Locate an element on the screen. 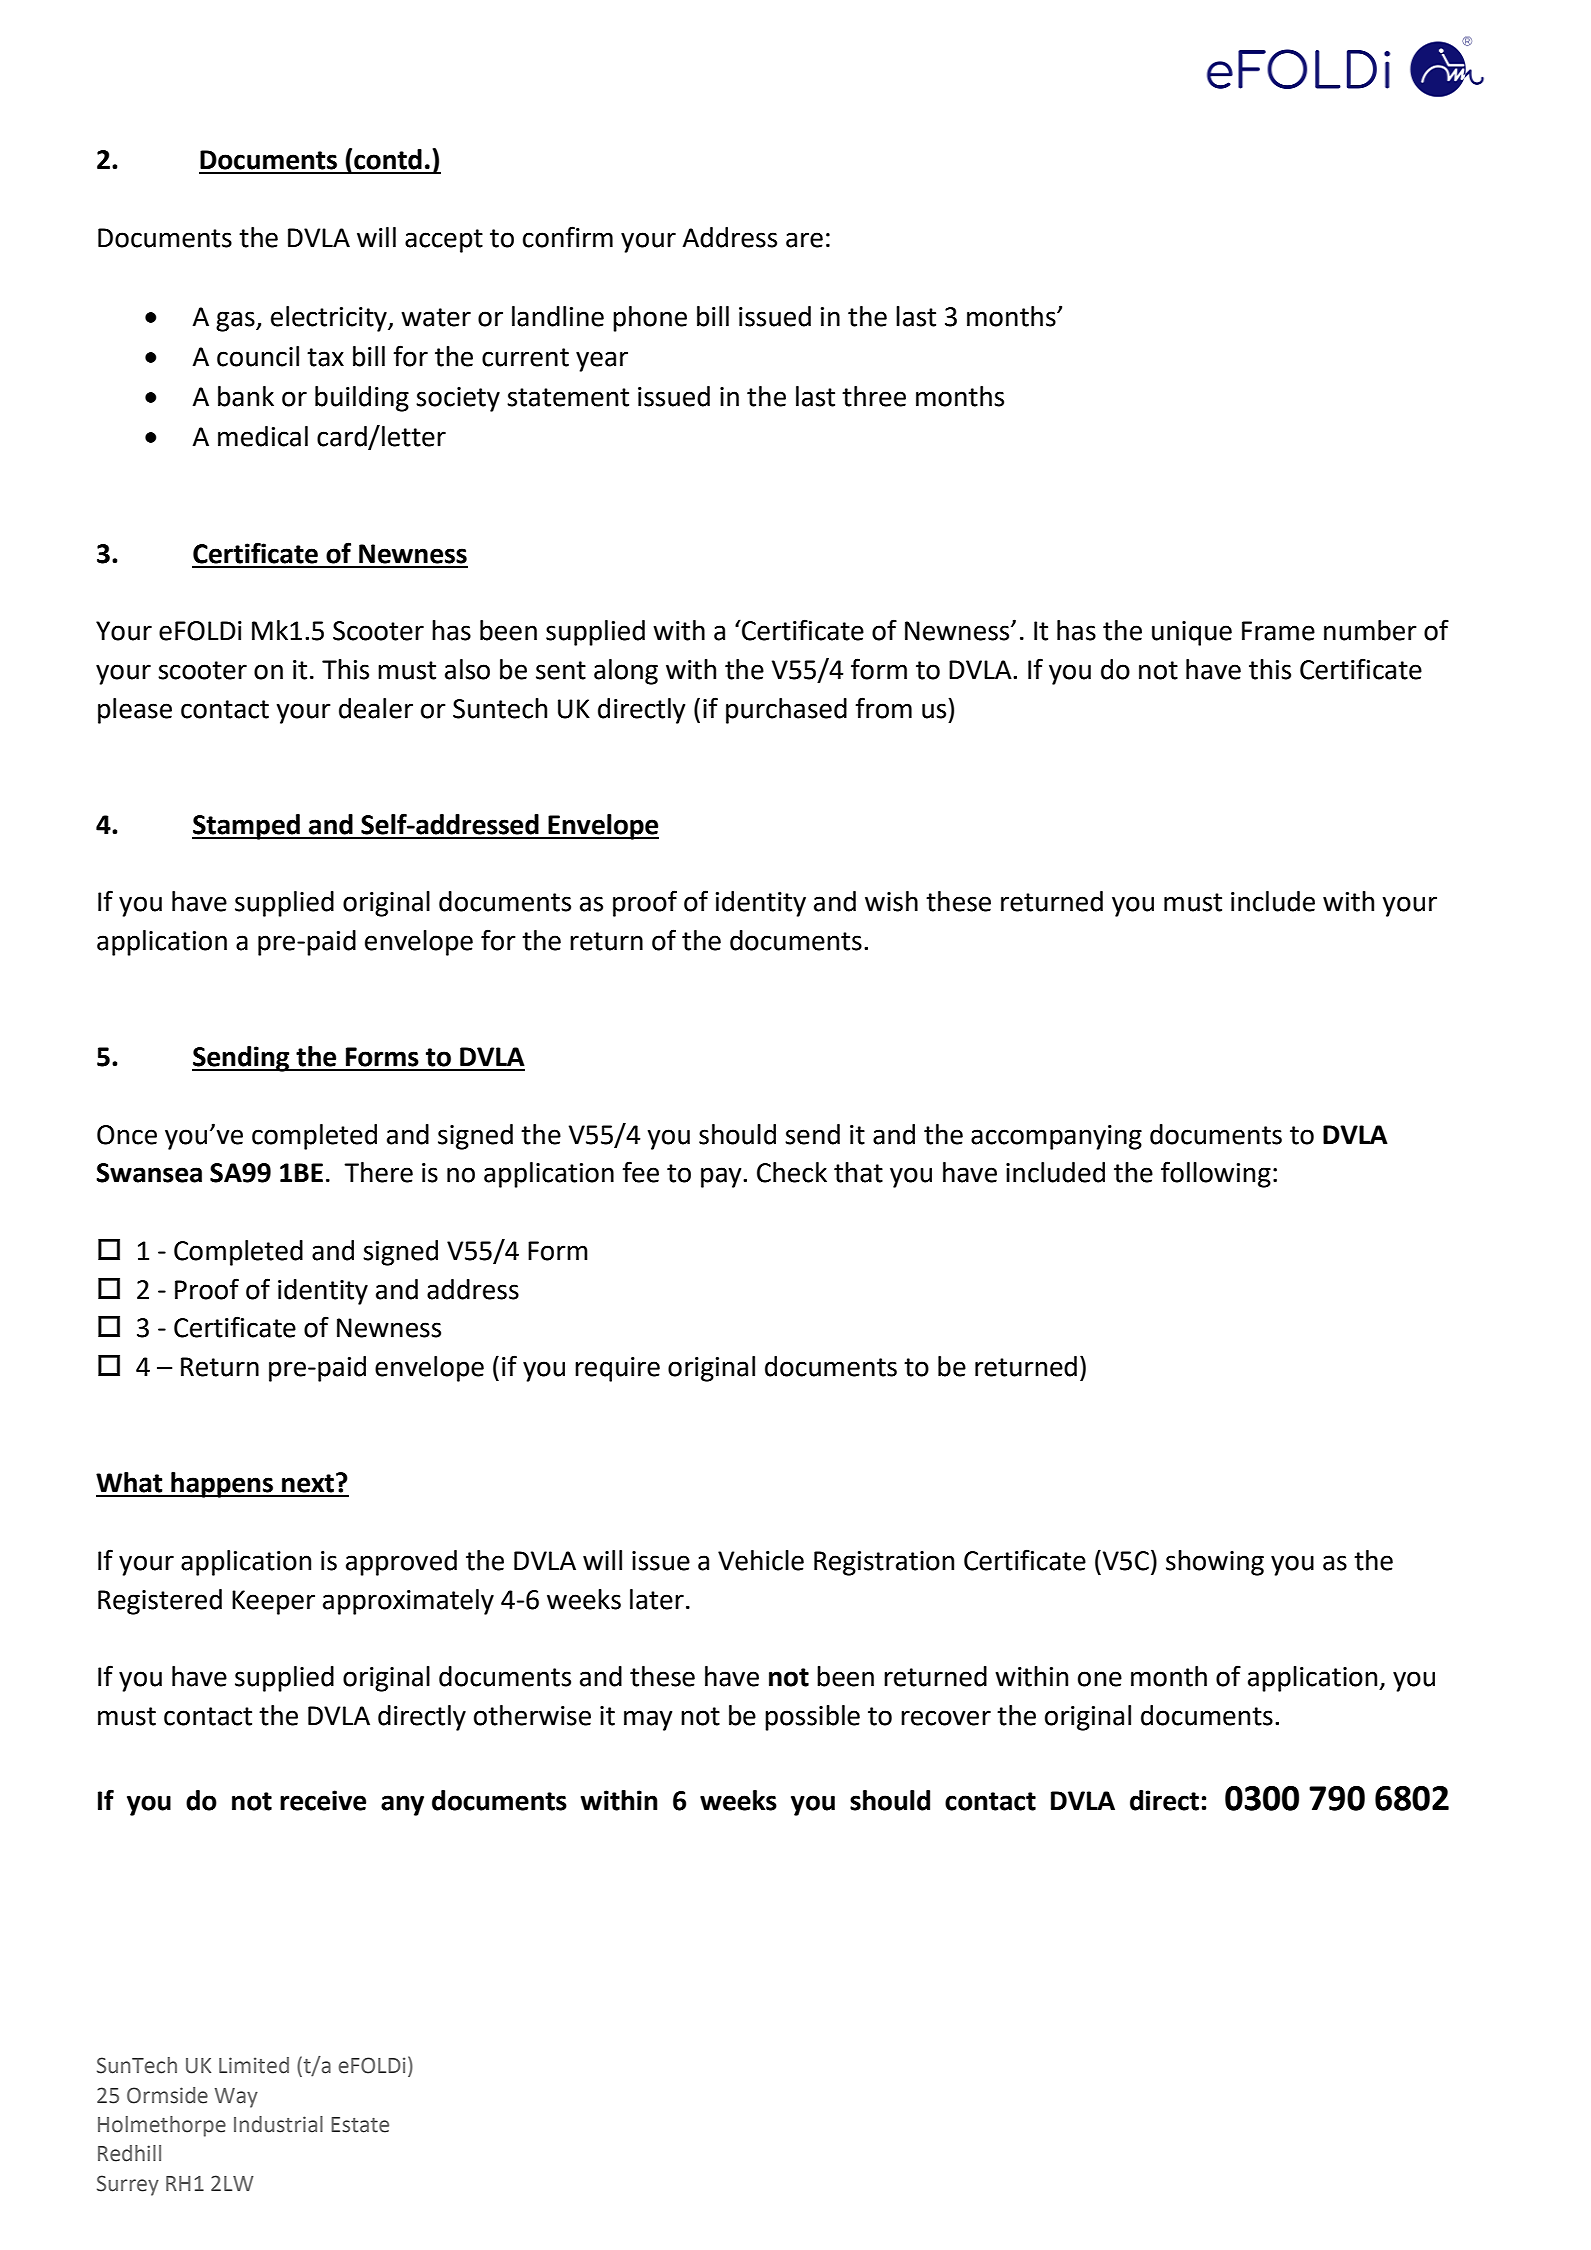 The height and width of the screenshot is (2250, 1591). Stamped is located at coordinates (247, 827).
